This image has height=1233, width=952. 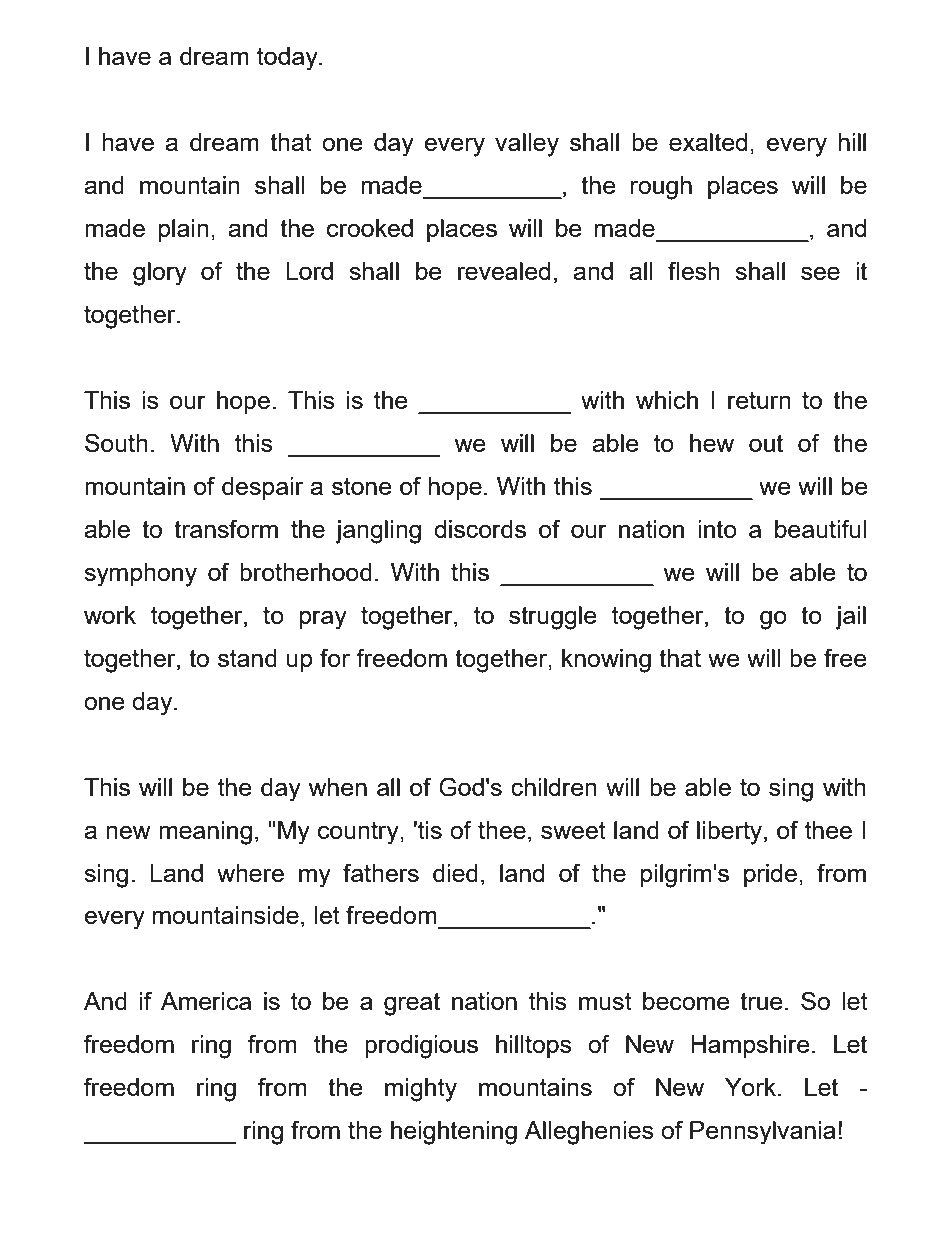 What do you see at coordinates (140, 575) in the image?
I see `symphony` at bounding box center [140, 575].
